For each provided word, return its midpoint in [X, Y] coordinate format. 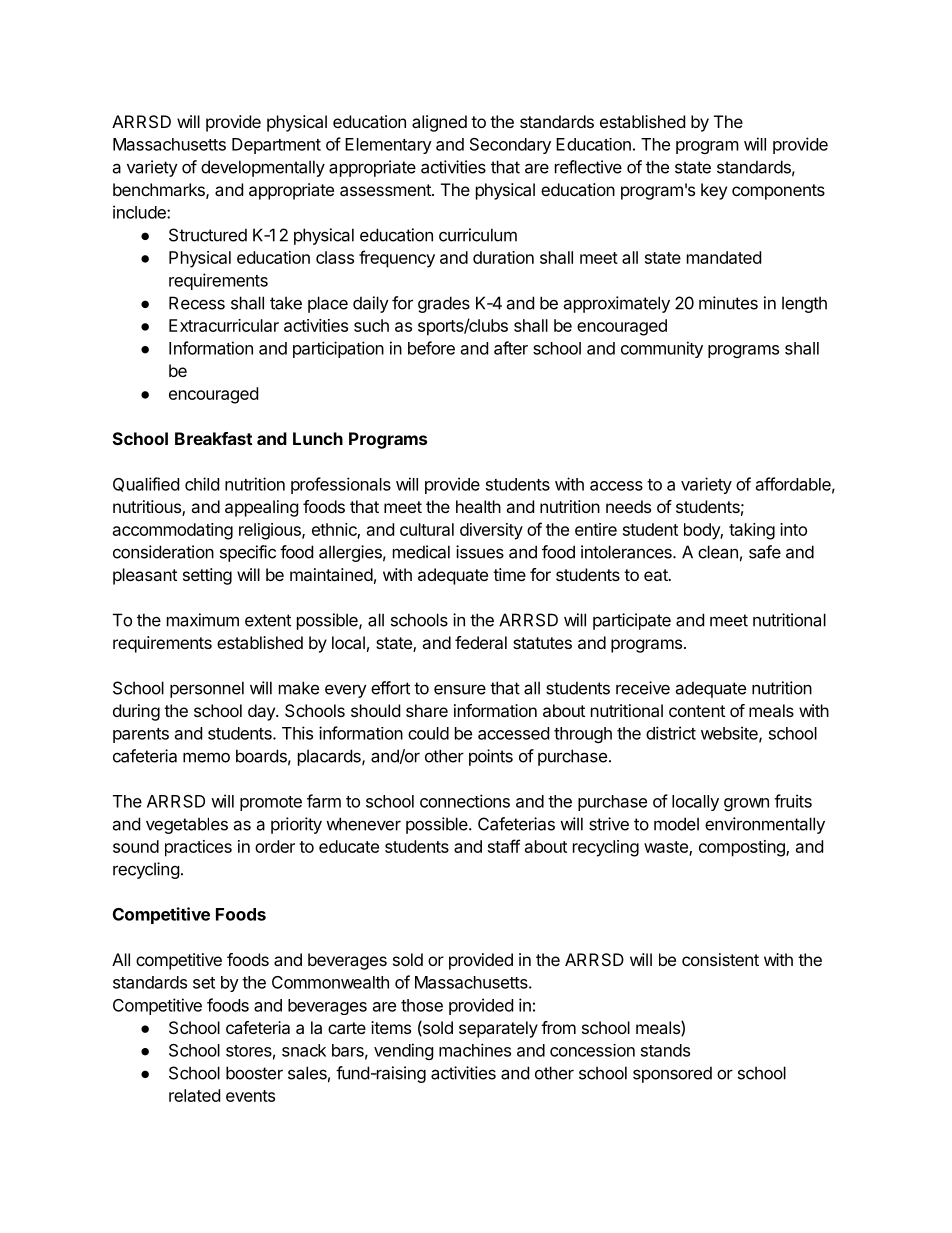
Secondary [510, 146]
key [714, 191]
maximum [203, 620]
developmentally [263, 168]
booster [254, 1073]
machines [475, 1050]
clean [718, 552]
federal [481, 642]
